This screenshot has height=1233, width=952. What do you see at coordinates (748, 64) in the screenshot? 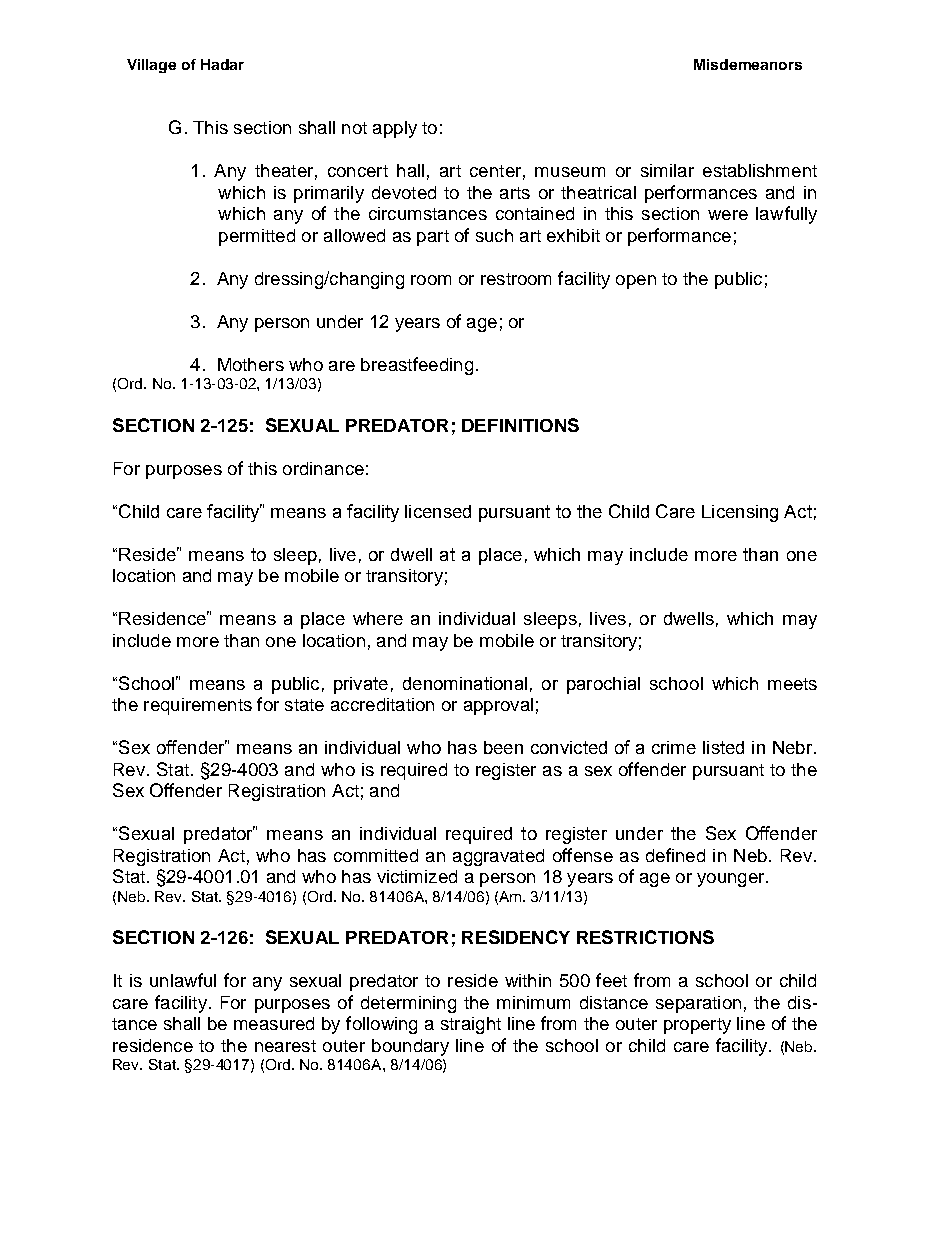
I see `Misdemeanors` at bounding box center [748, 64].
